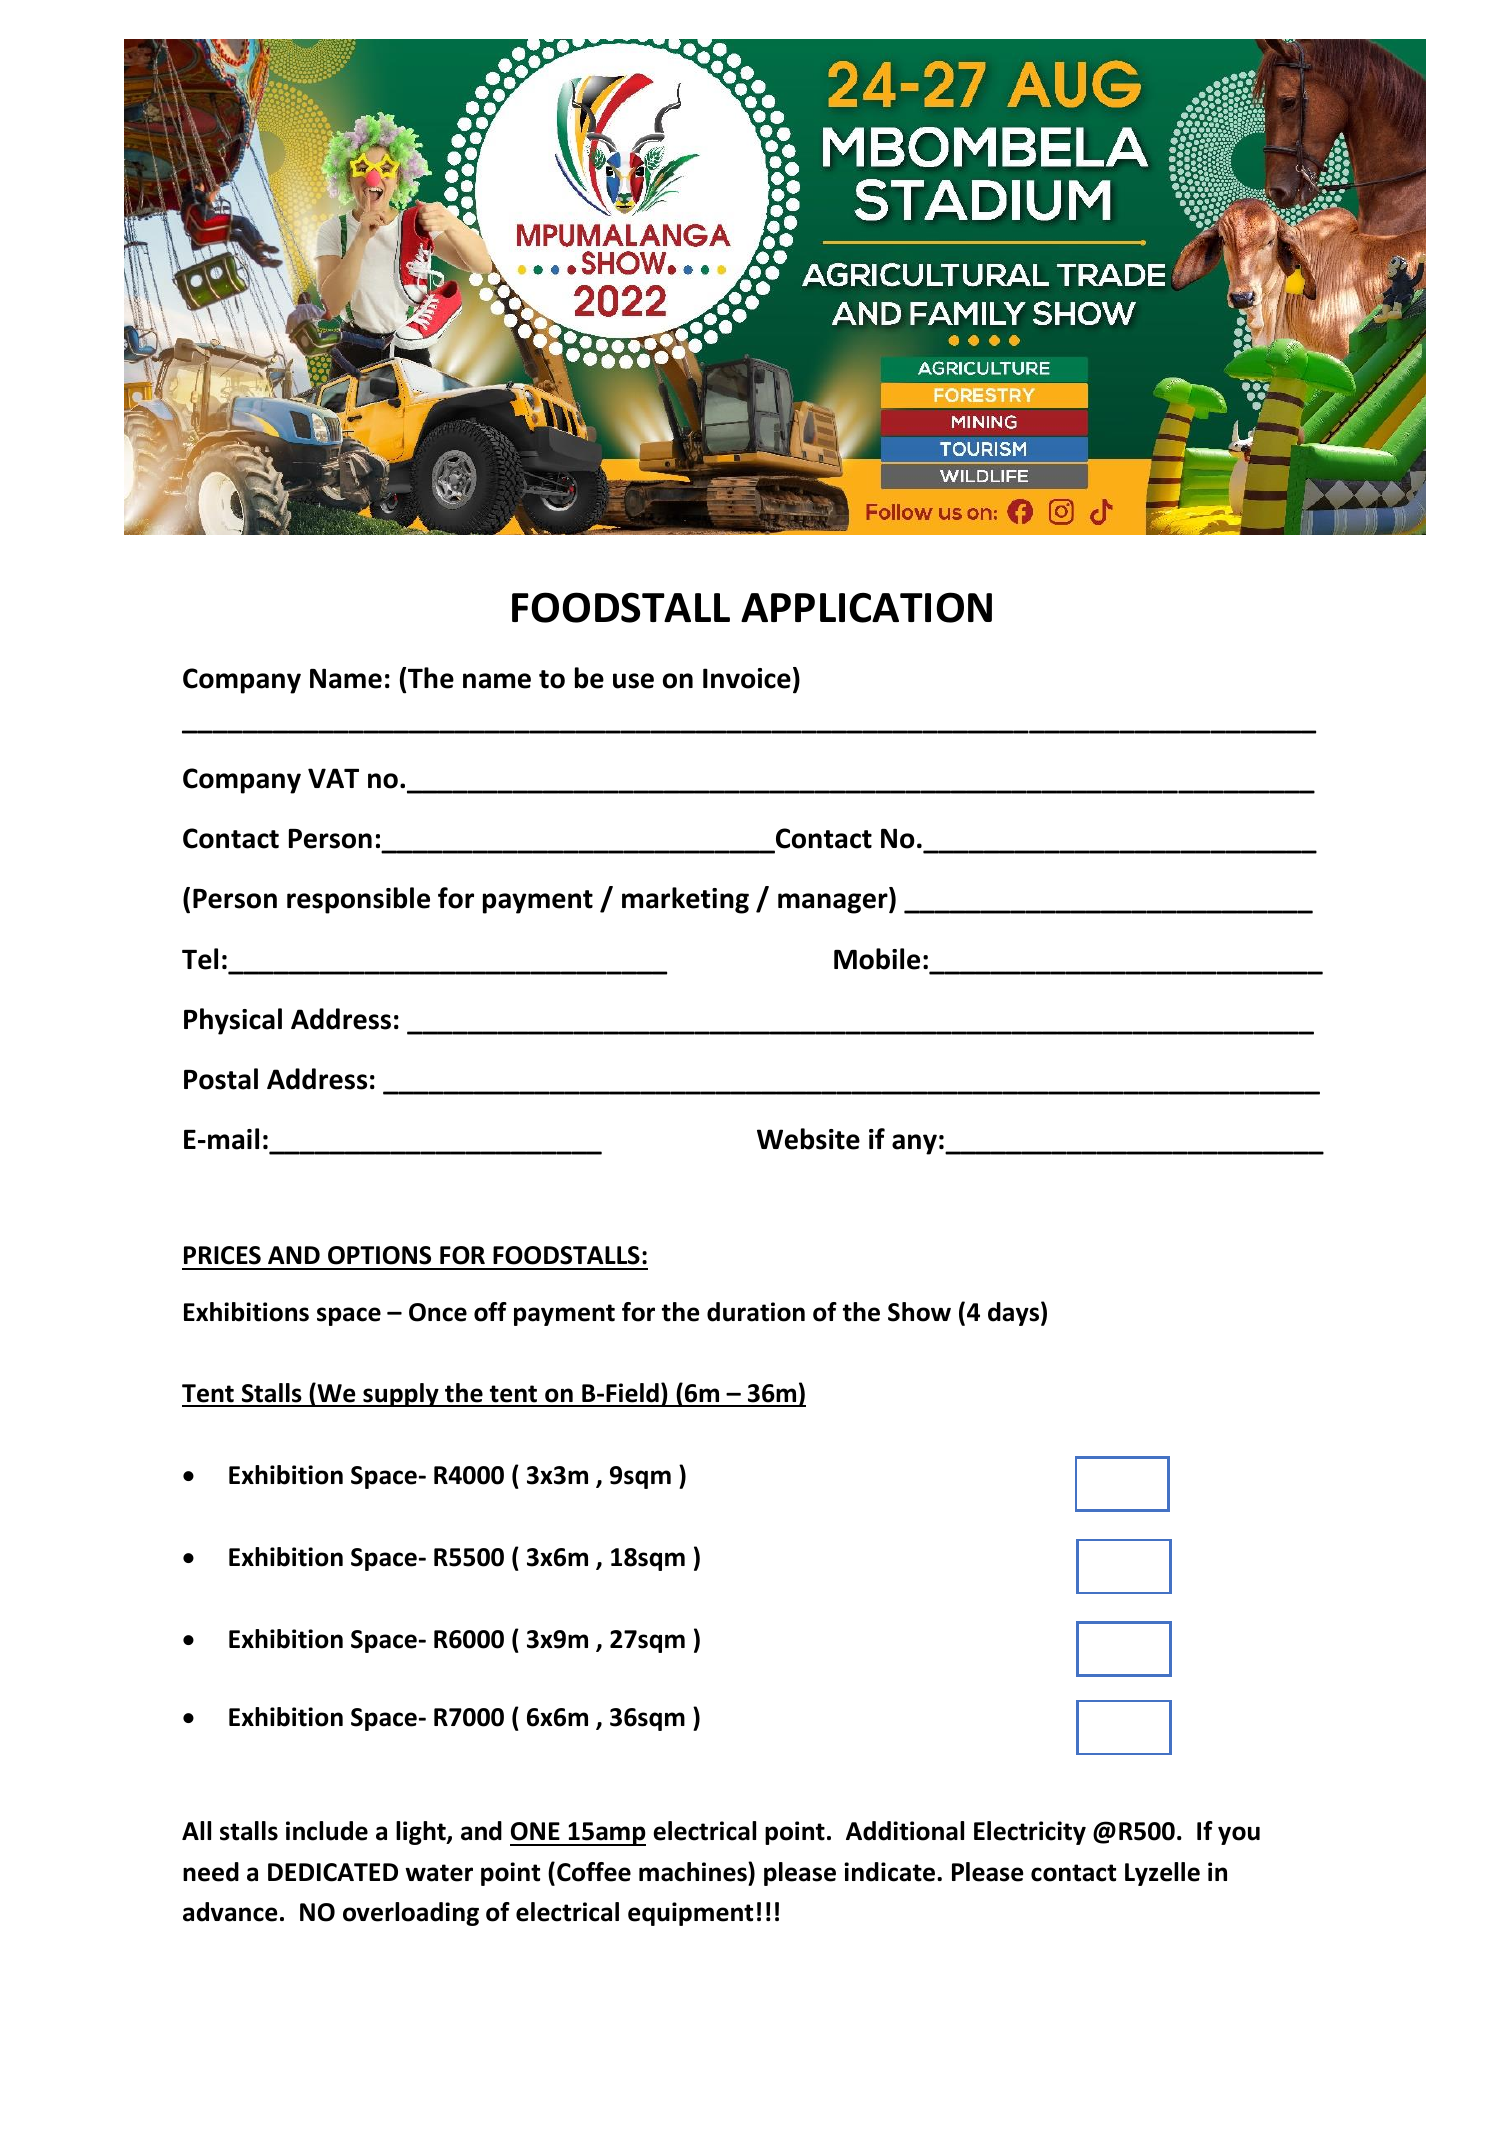 The height and width of the image is (2129, 1506). What do you see at coordinates (919, 1312) in the image?
I see `Show` at bounding box center [919, 1312].
